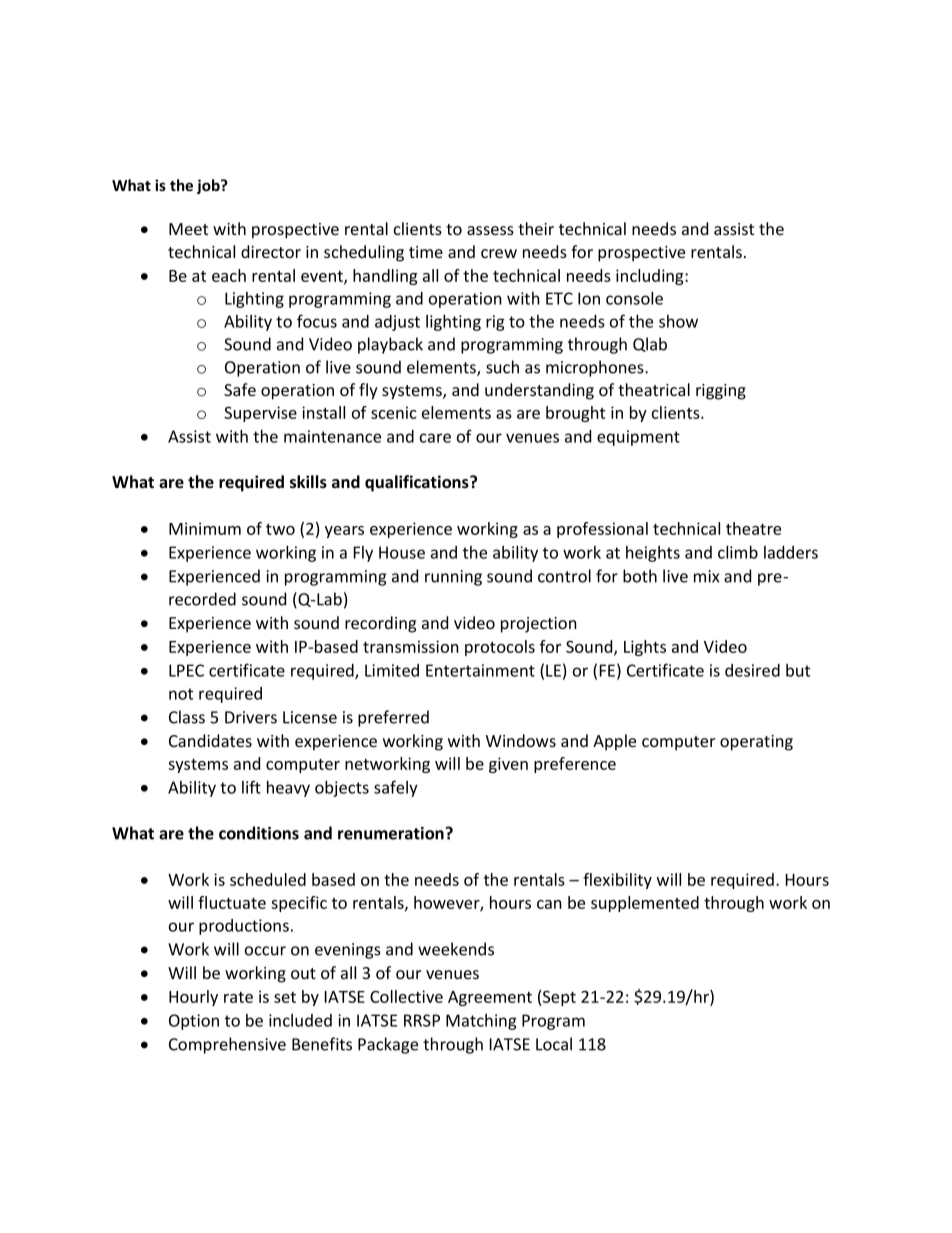 The height and width of the screenshot is (1233, 952). What do you see at coordinates (490, 230) in the screenshot?
I see `assess` at bounding box center [490, 230].
